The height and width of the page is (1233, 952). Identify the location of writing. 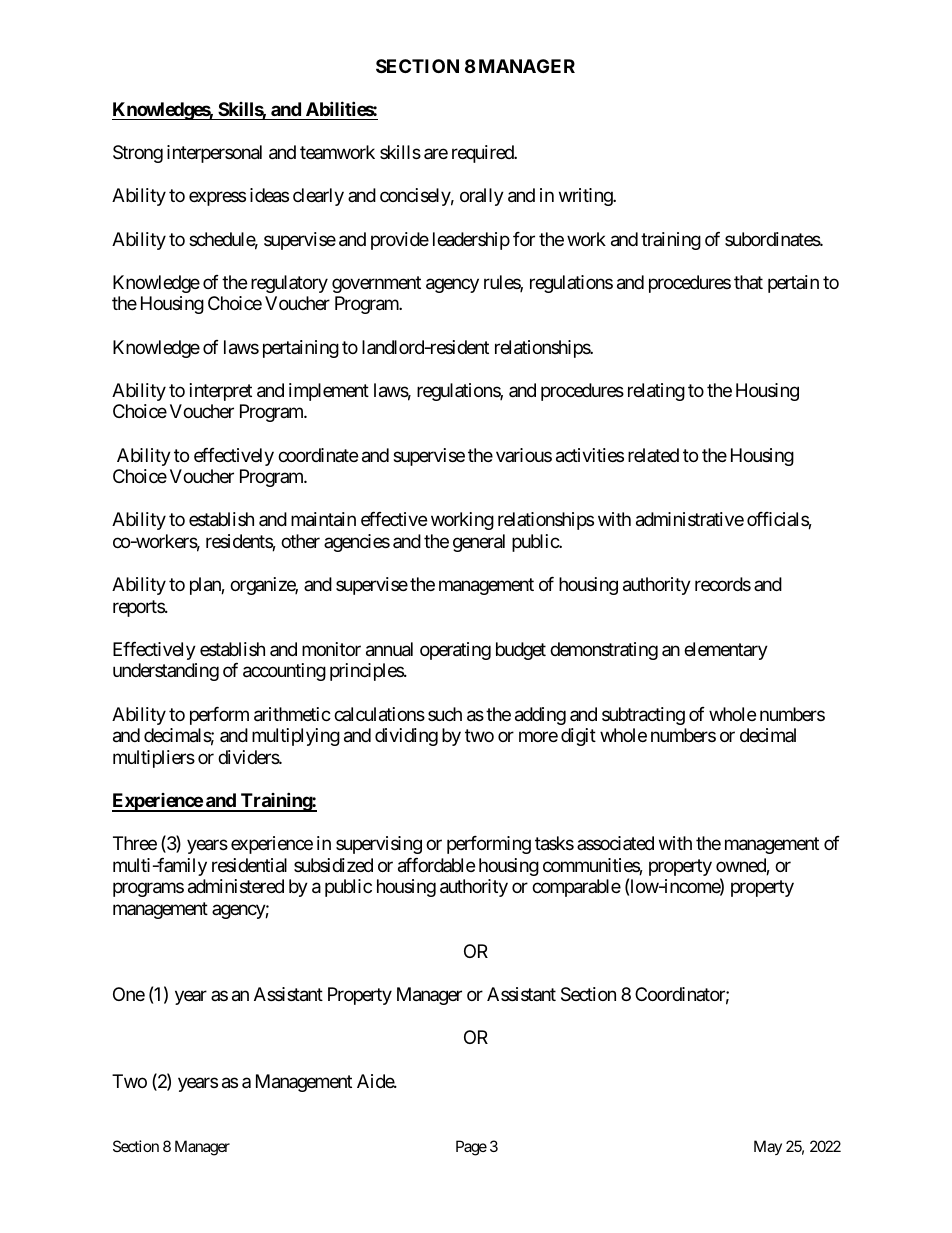
(586, 197).
